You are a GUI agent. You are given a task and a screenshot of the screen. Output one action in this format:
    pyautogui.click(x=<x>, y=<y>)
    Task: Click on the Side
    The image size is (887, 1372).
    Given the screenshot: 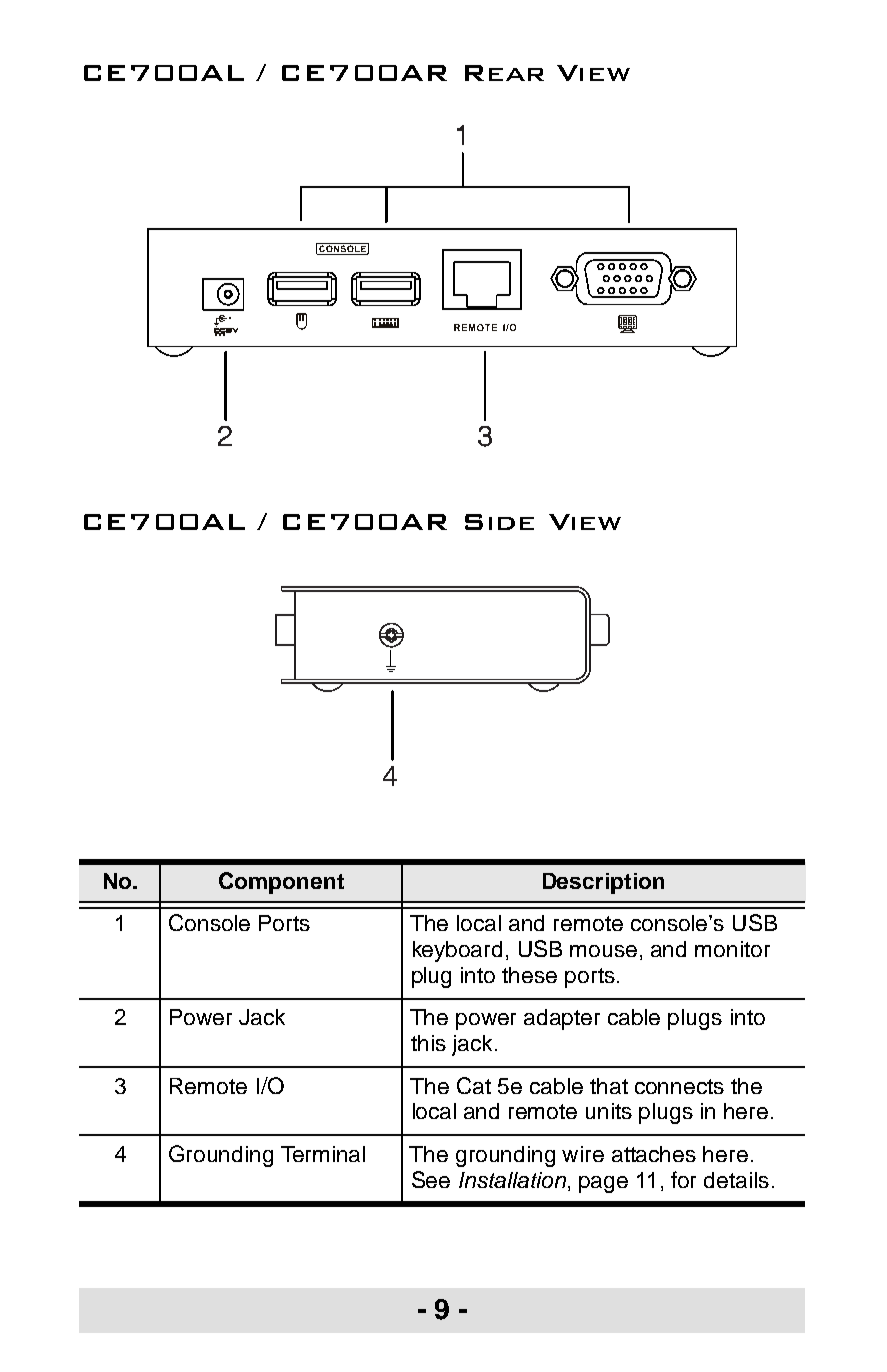 What is the action you would take?
    pyautogui.click(x=499, y=522)
